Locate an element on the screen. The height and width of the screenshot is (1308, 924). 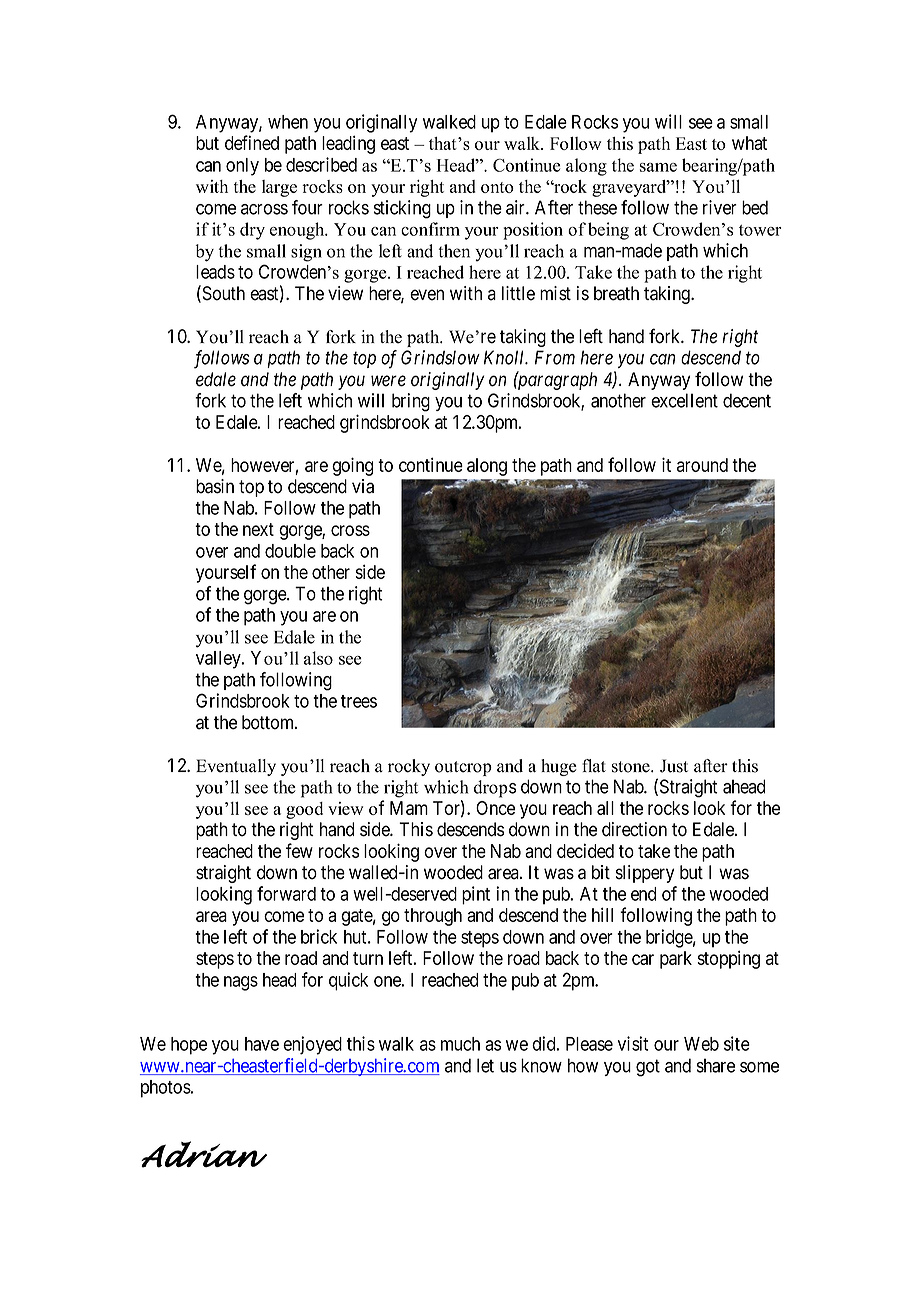
forward is located at coordinates (286, 893).
